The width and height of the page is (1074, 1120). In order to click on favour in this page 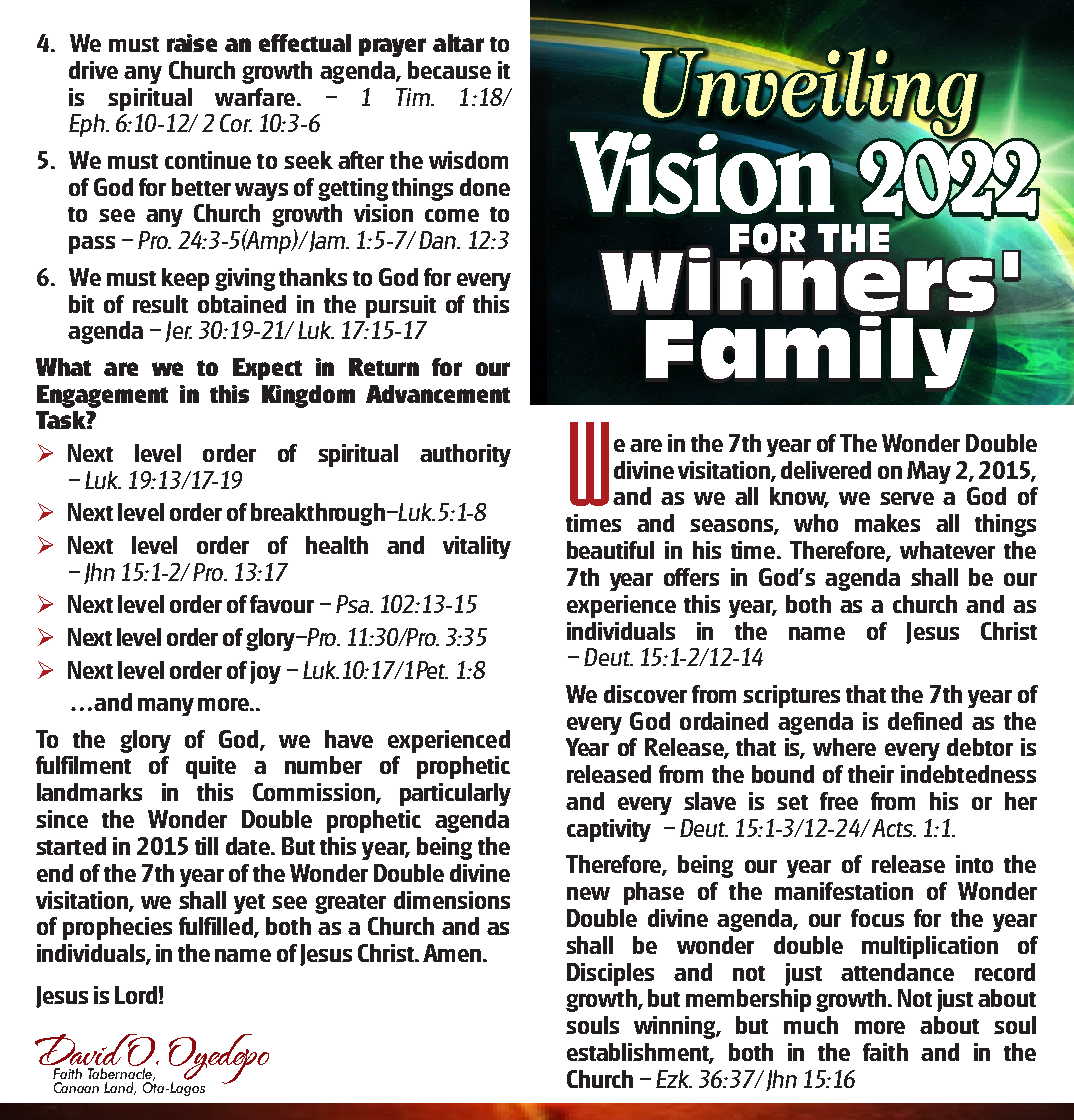, I will do `click(282, 604)`.
